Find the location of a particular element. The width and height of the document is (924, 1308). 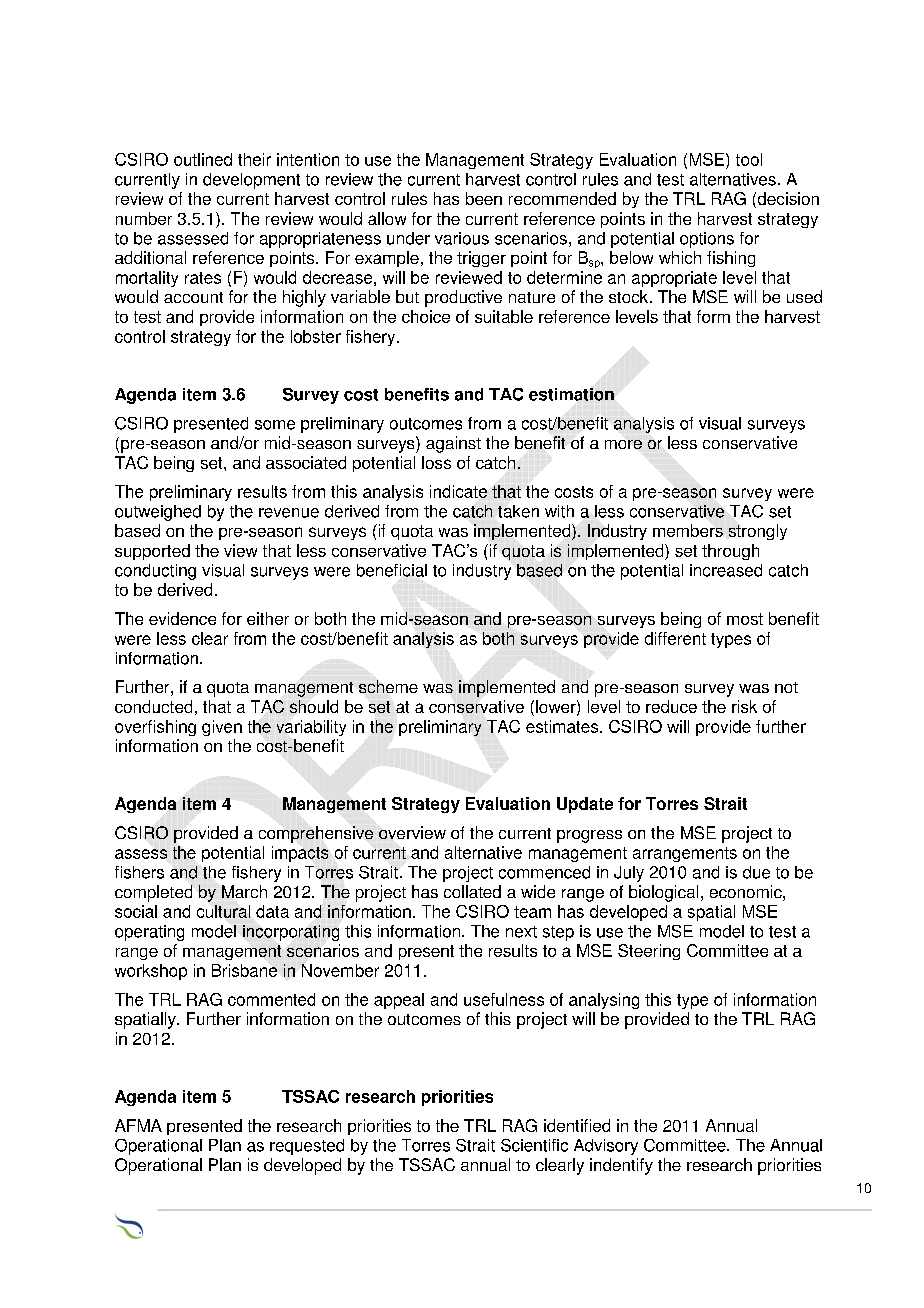

development is located at coordinates (251, 181).
